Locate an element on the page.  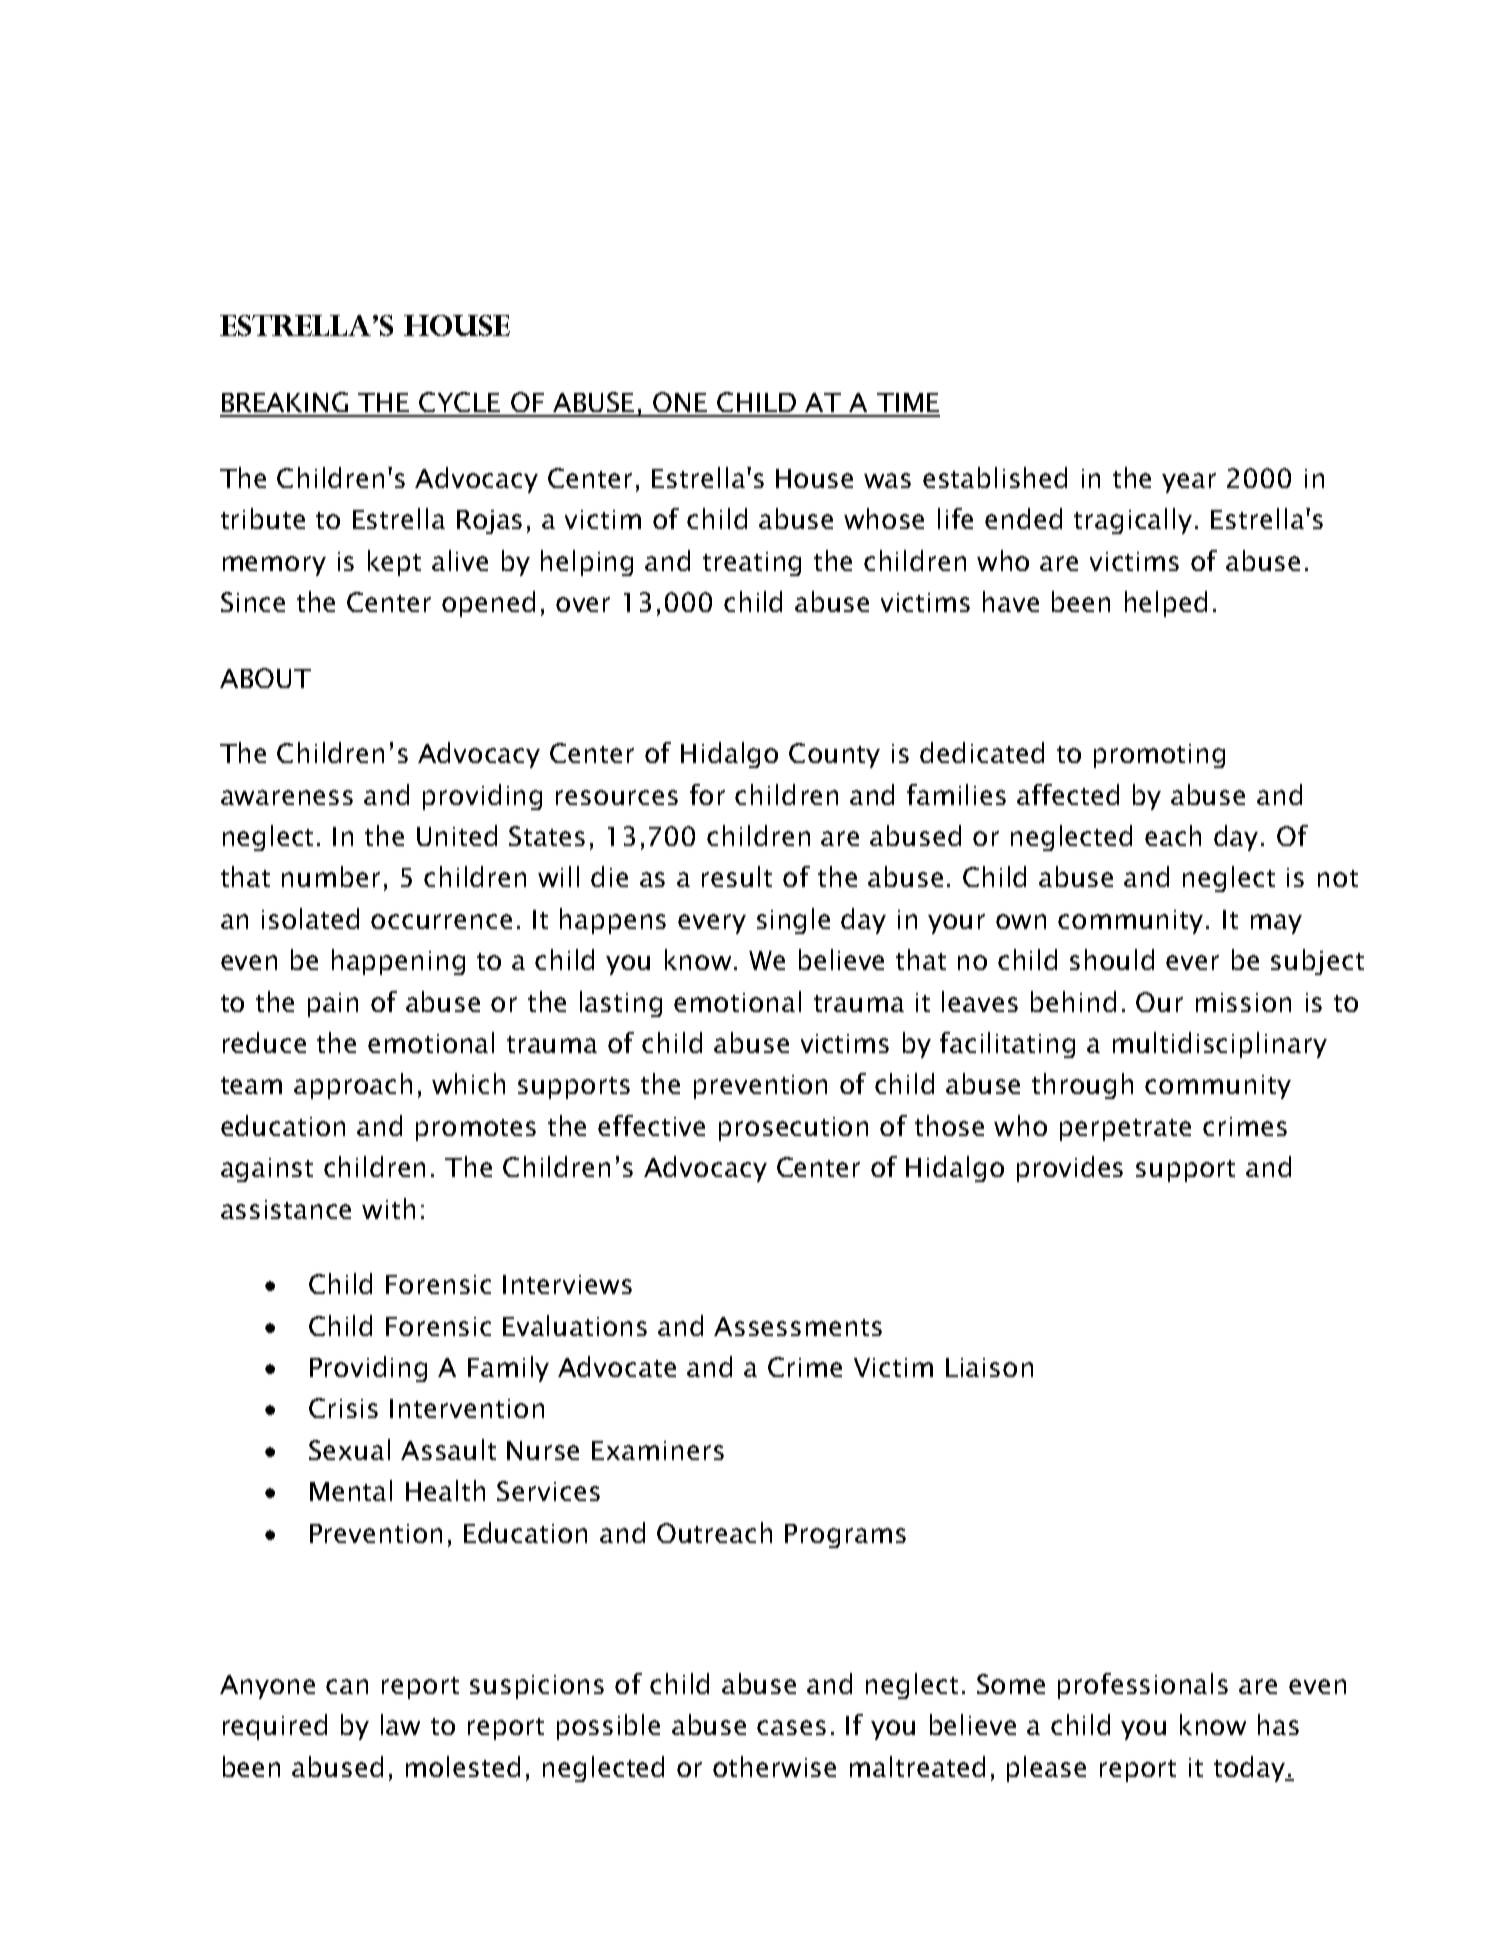
perpetrate is located at coordinates (1125, 1130).
